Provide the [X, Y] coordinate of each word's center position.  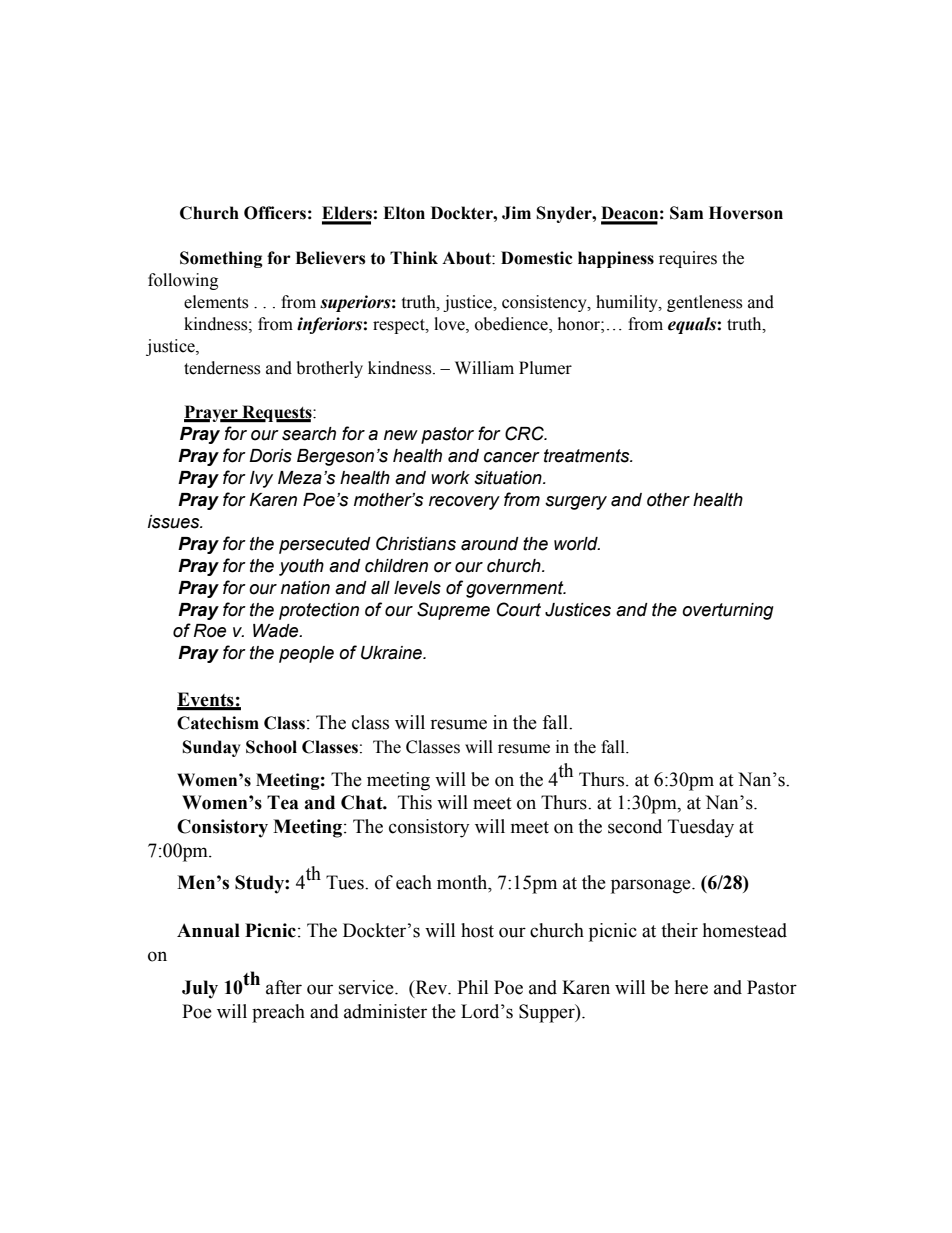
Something [221, 259]
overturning [728, 611]
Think [414, 257]
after [284, 987]
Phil [472, 987]
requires [688, 259]
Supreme [453, 611]
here [691, 987]
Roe [210, 631]
